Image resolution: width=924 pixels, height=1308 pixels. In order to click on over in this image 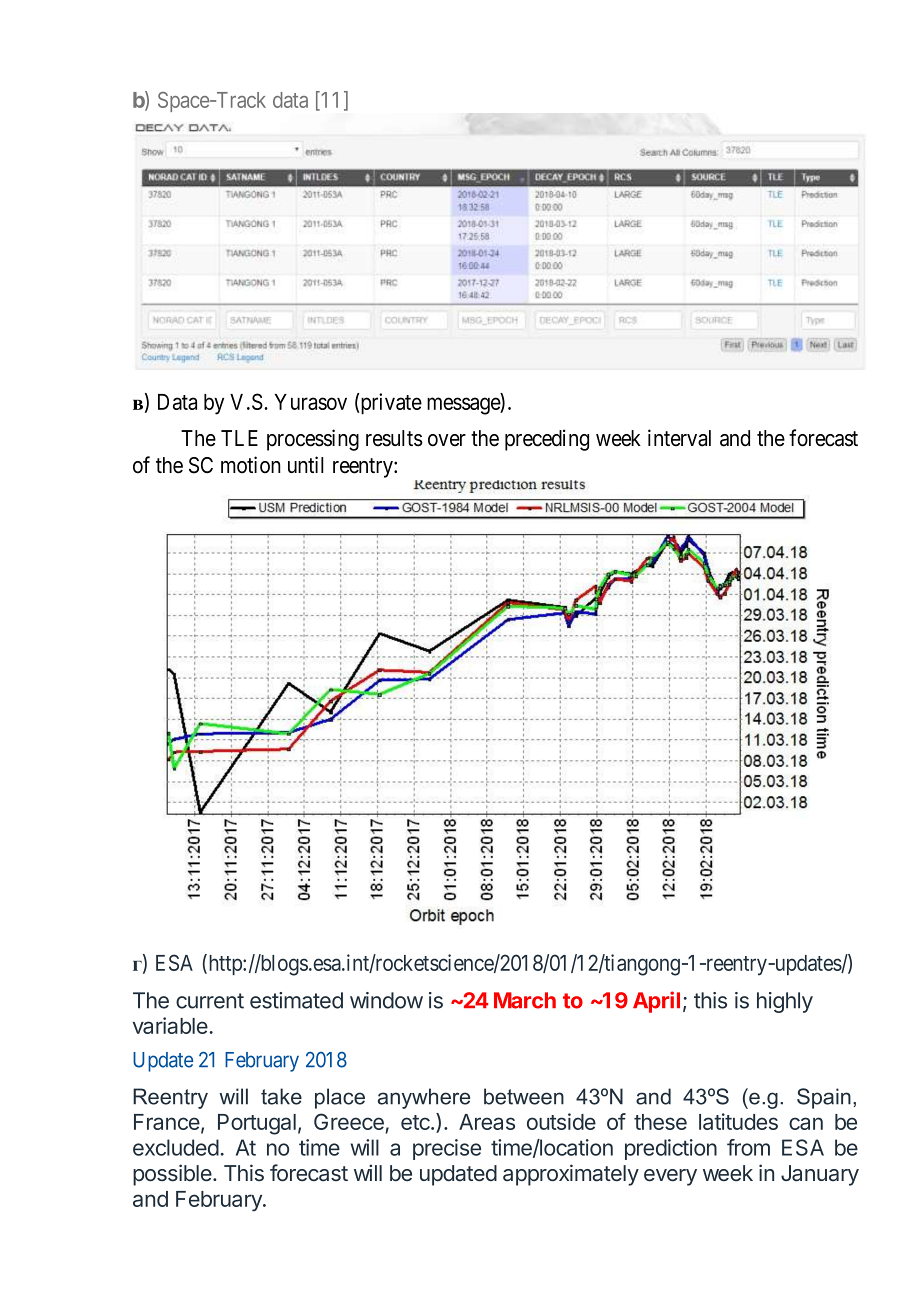, I will do `click(447, 440)`.
